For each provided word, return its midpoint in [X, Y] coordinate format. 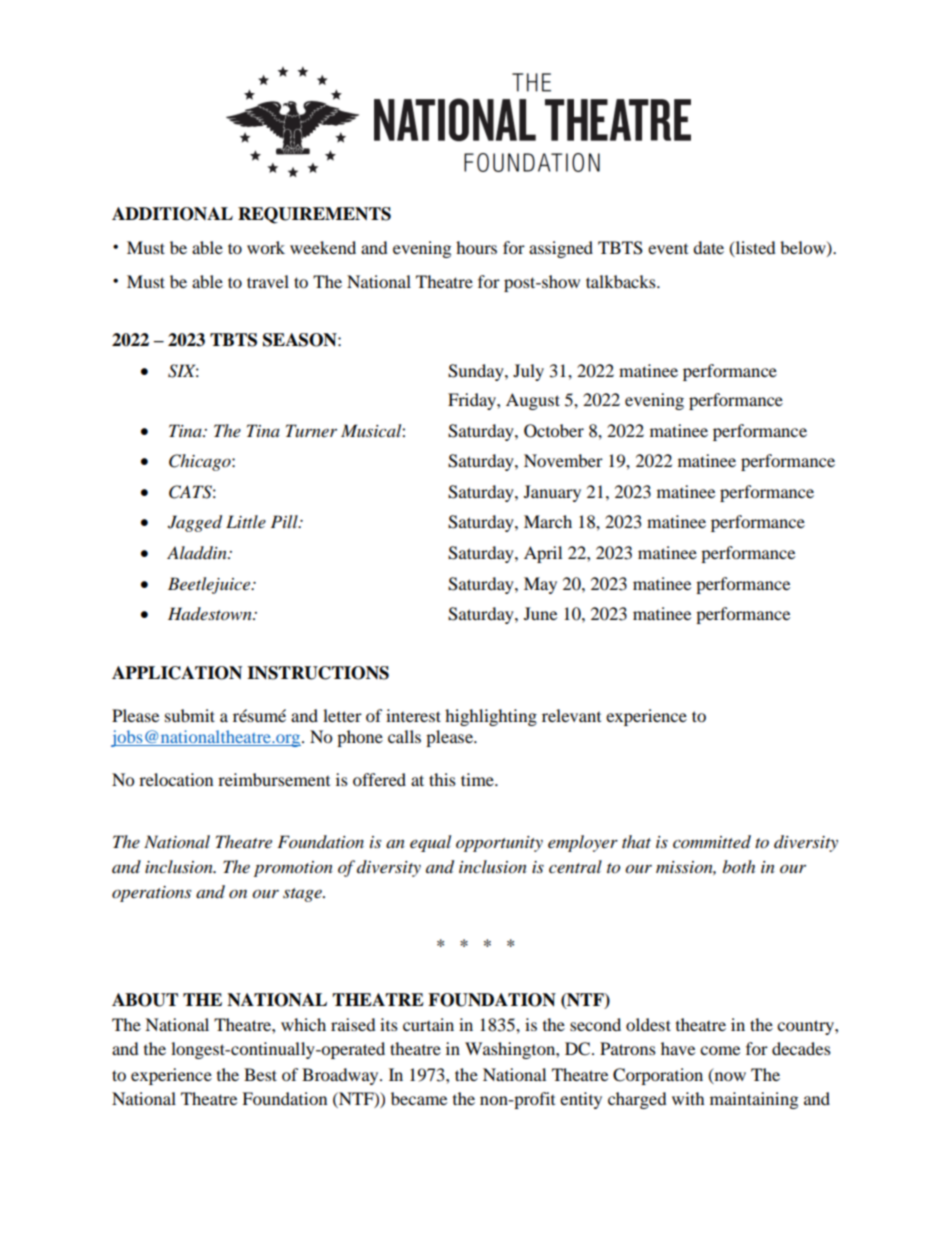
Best [260, 1074]
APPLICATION [177, 673]
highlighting [491, 717]
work [266, 247]
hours [476, 247]
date [708, 247]
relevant [571, 715]
